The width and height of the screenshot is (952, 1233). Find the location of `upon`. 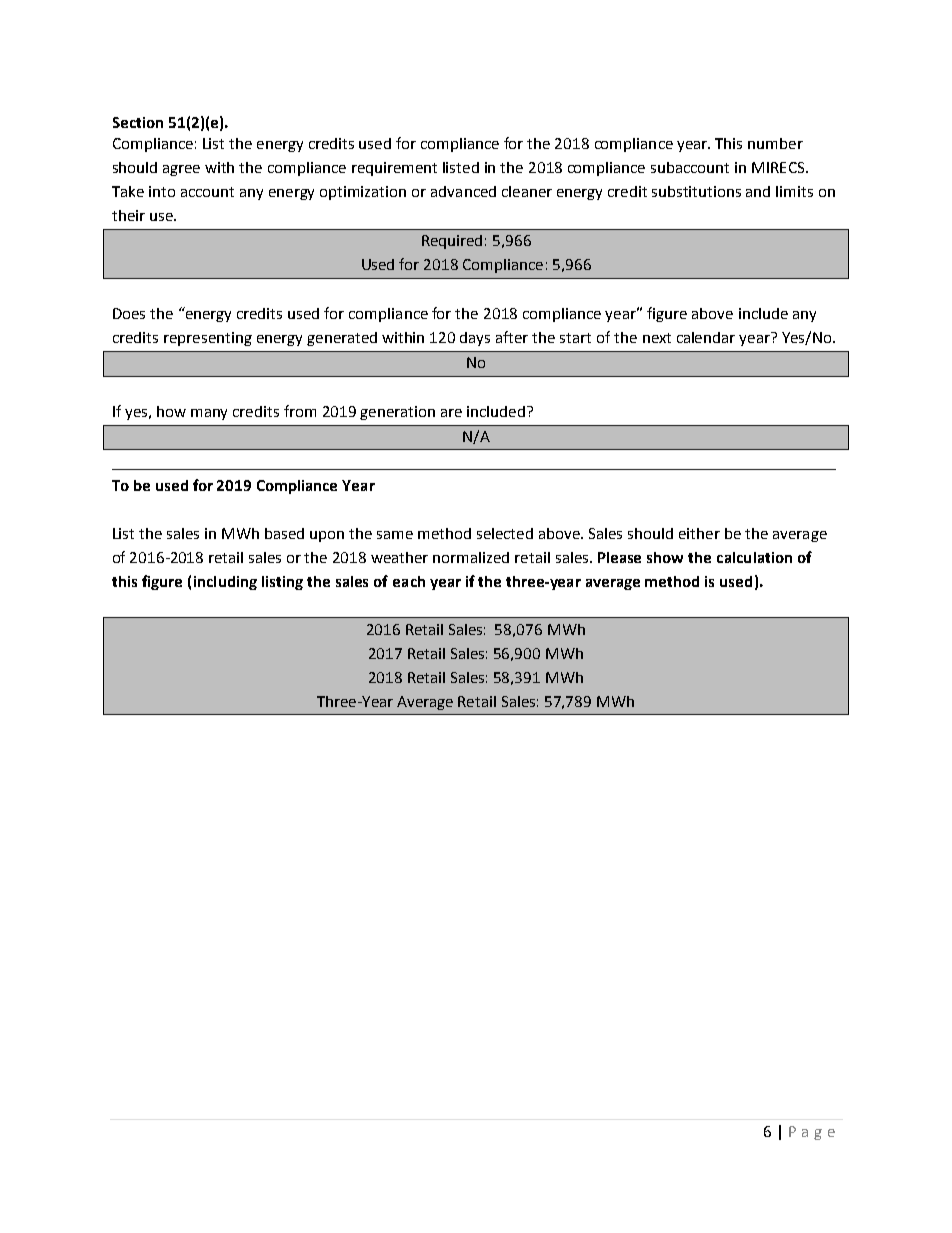

upon is located at coordinates (327, 536).
